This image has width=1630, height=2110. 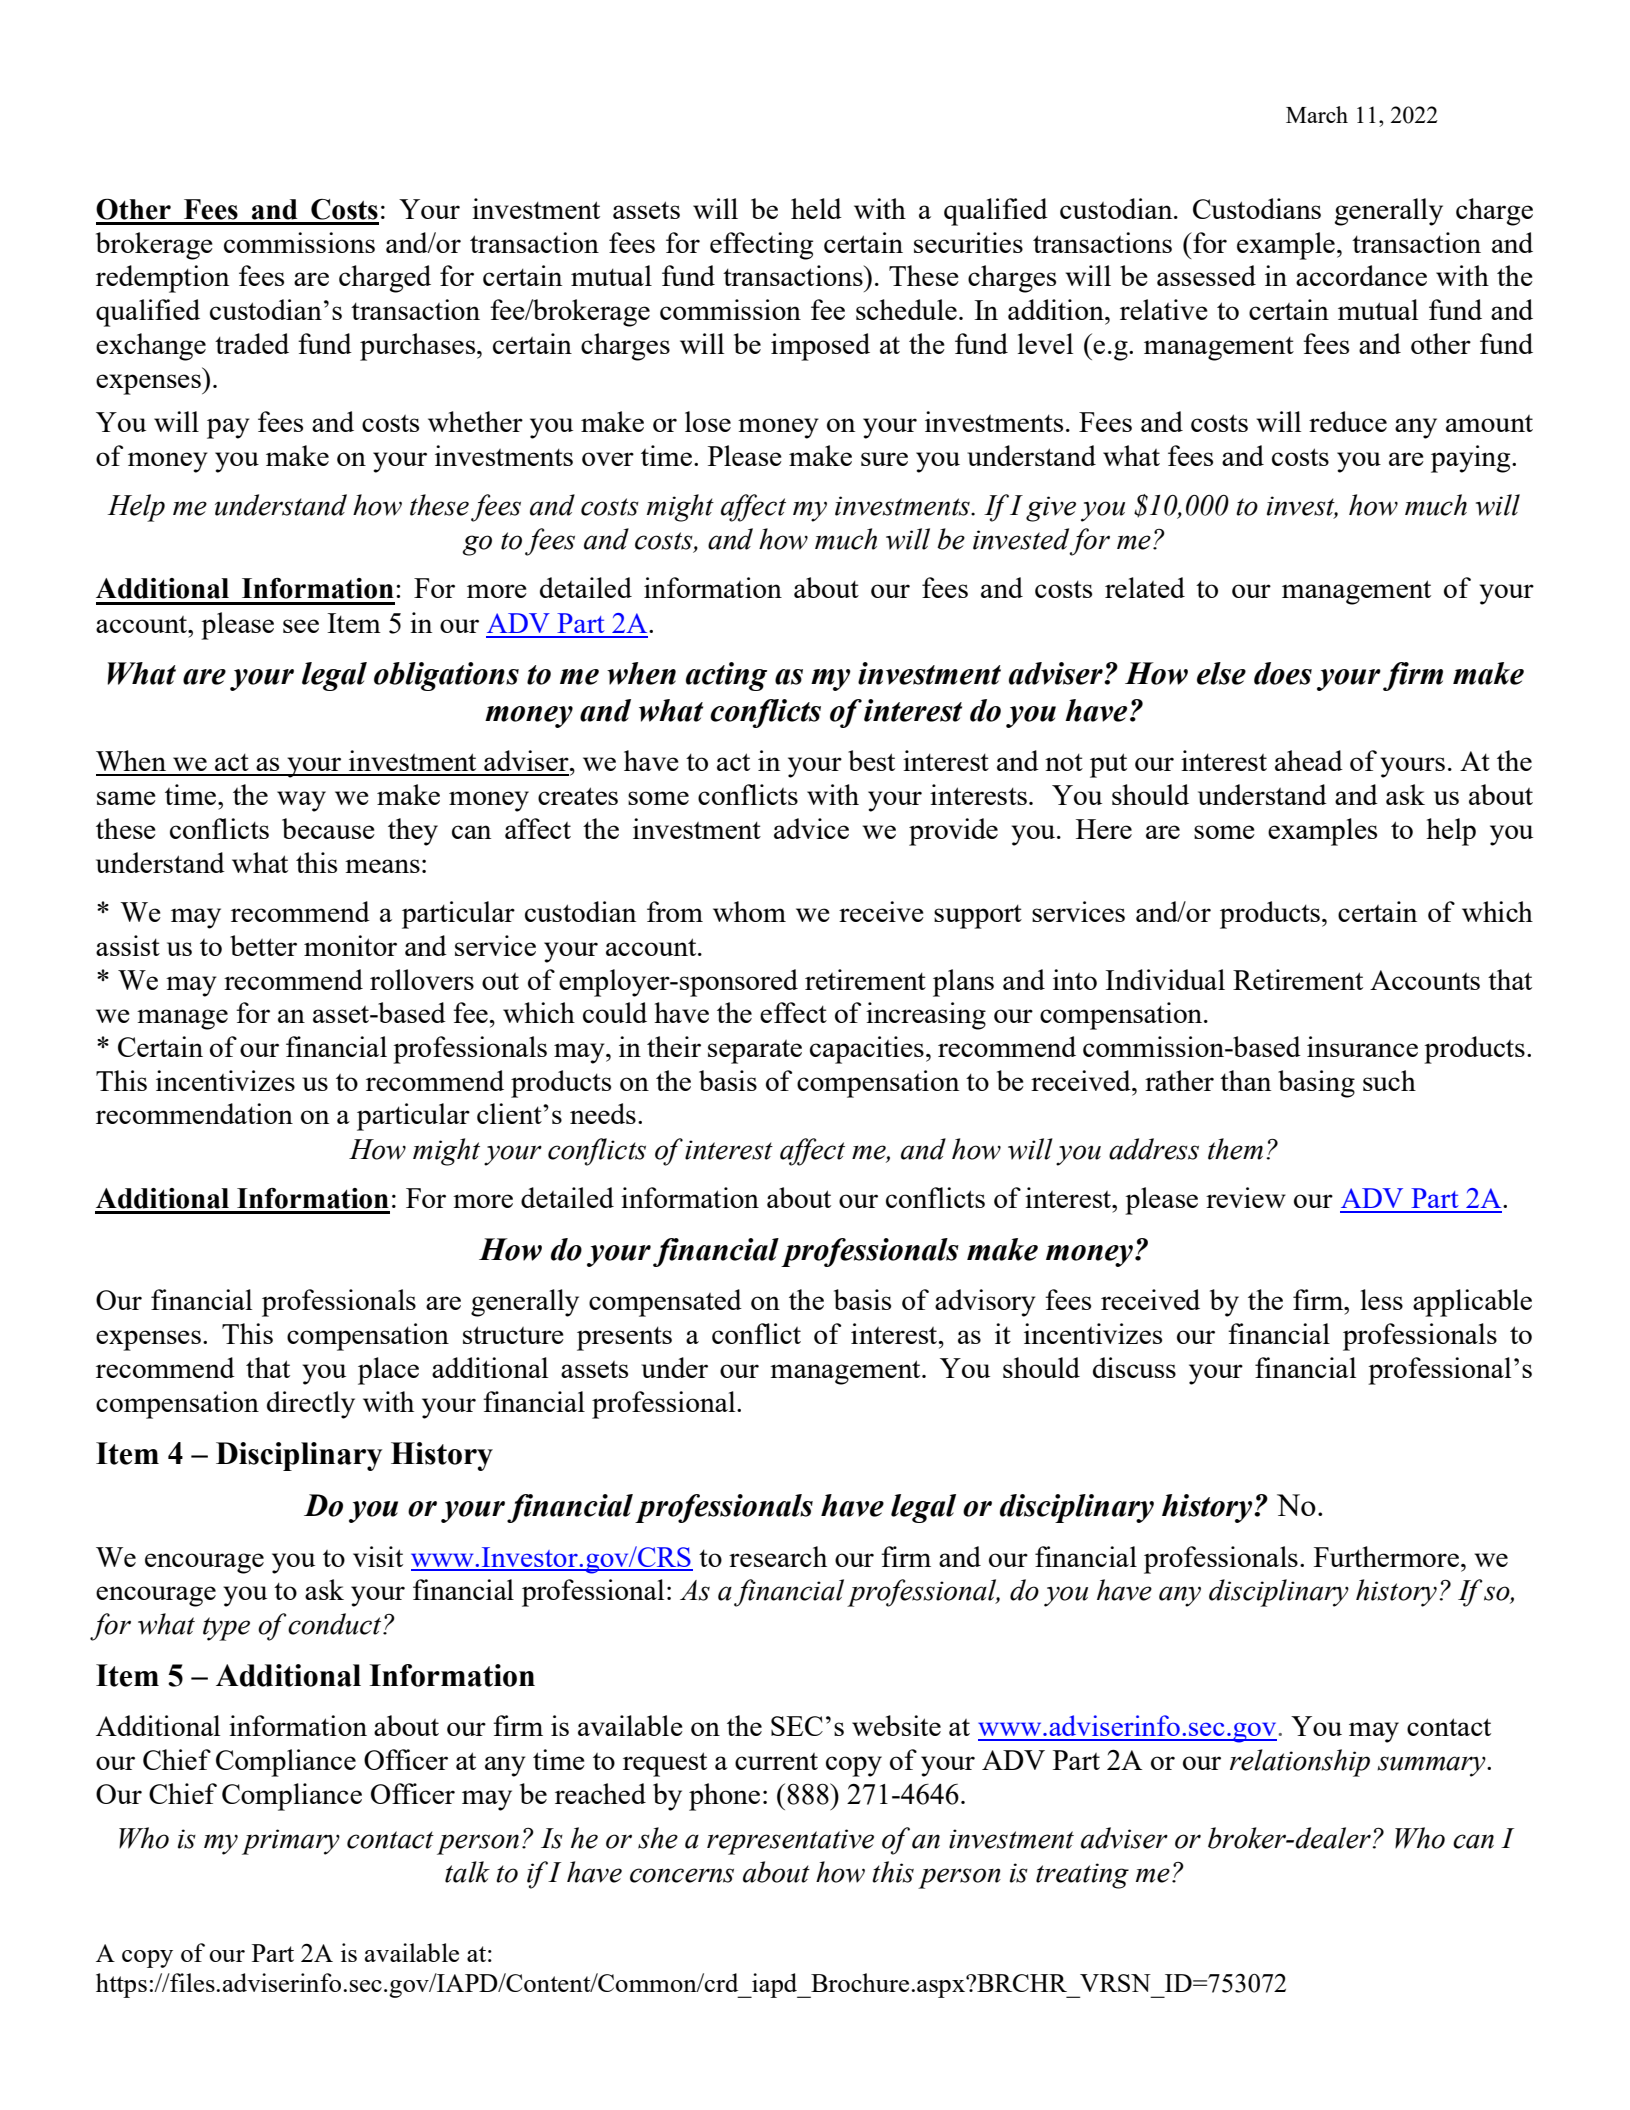 I want to click on ahead, so click(x=1309, y=760).
